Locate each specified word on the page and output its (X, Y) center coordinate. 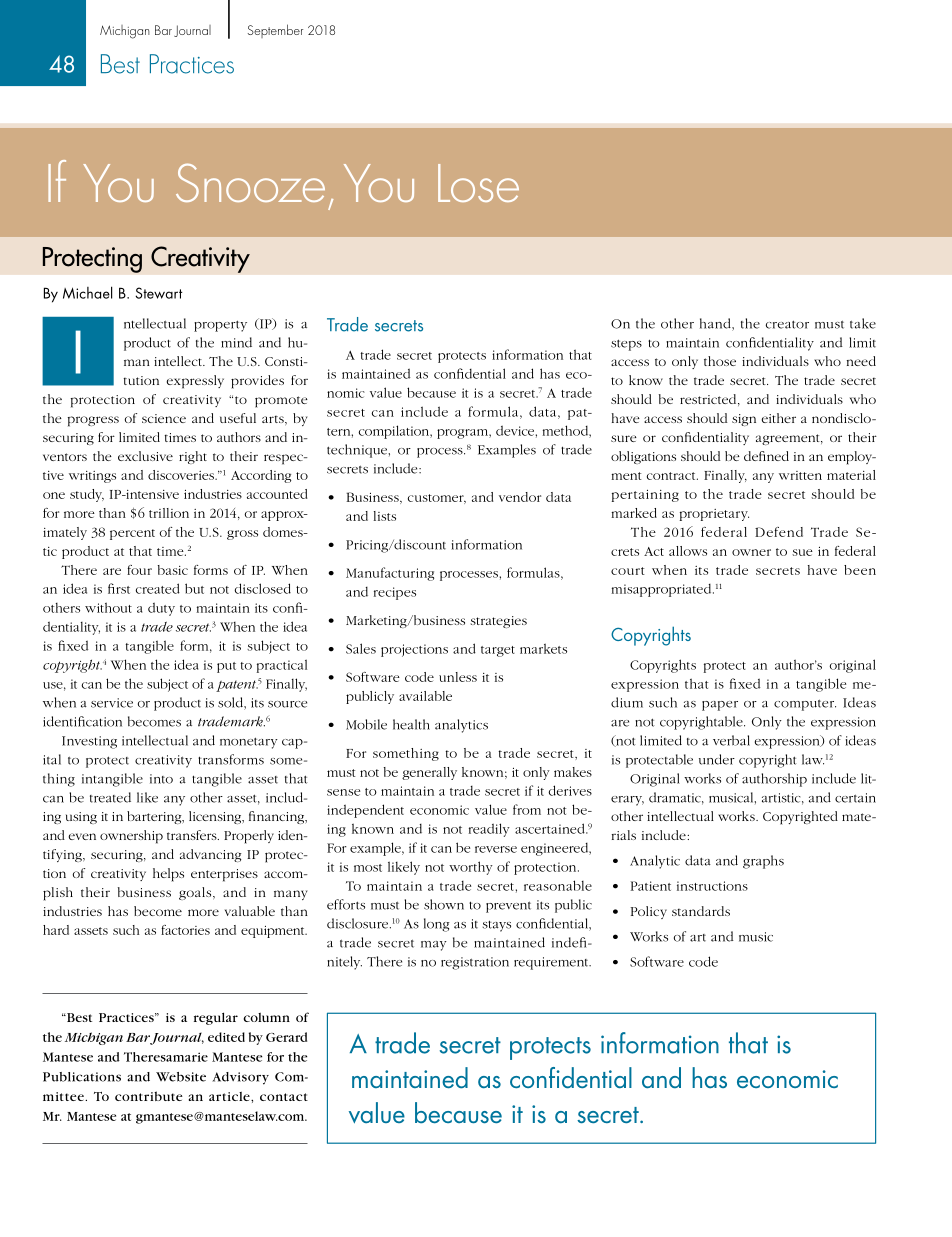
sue (802, 552)
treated (110, 797)
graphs (763, 862)
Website (181, 1077)
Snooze (250, 182)
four (139, 570)
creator (787, 324)
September (275, 31)
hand (716, 324)
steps (626, 345)
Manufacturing (390, 574)
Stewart (158, 293)
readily (489, 830)
